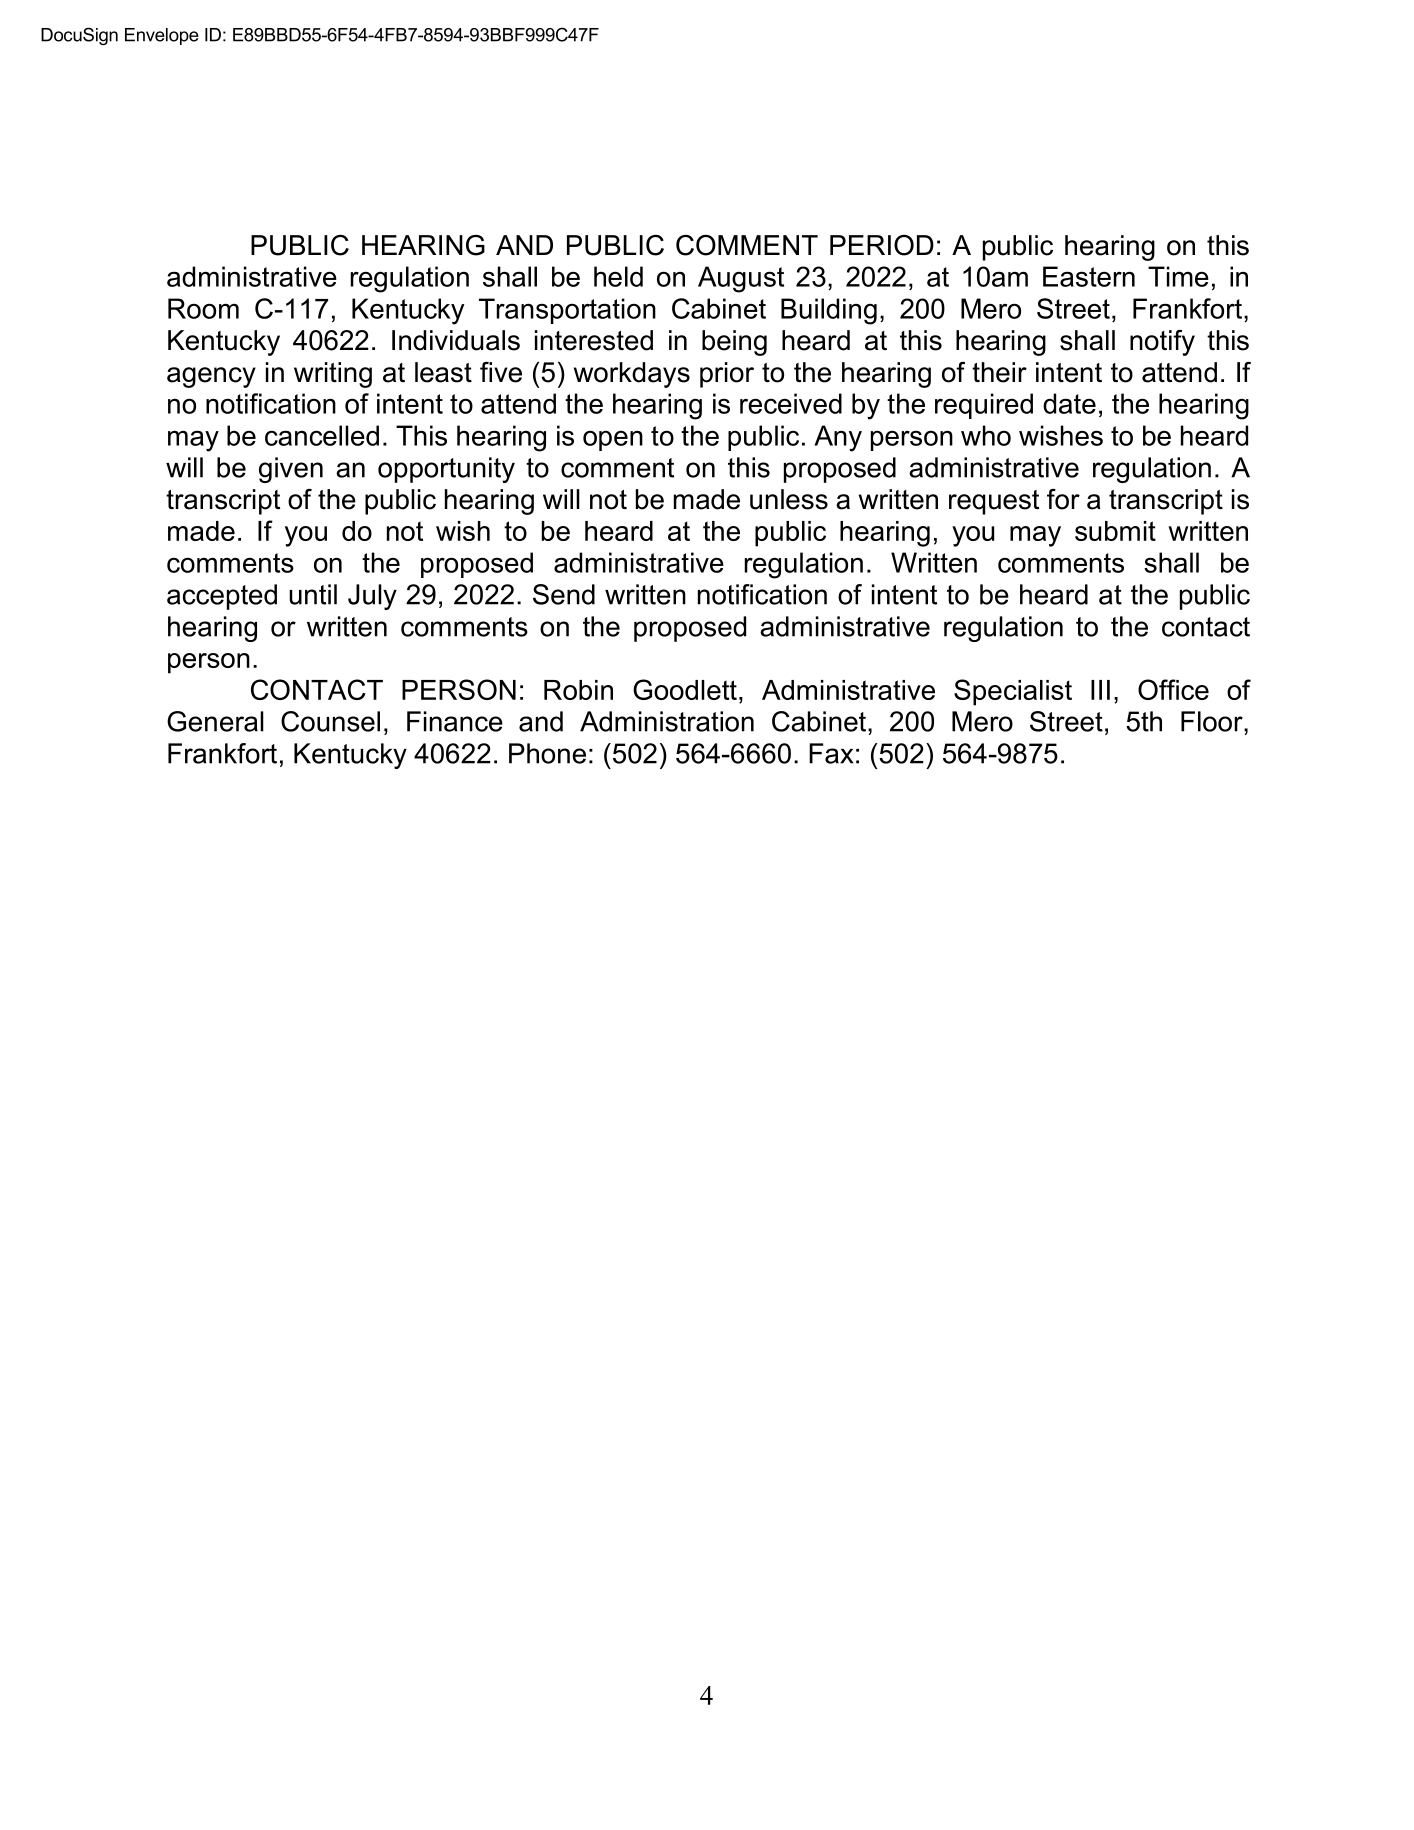 This page has width=1414, height=1830. Describe the element at coordinates (333, 375) in the page. I see `writing` at that location.
